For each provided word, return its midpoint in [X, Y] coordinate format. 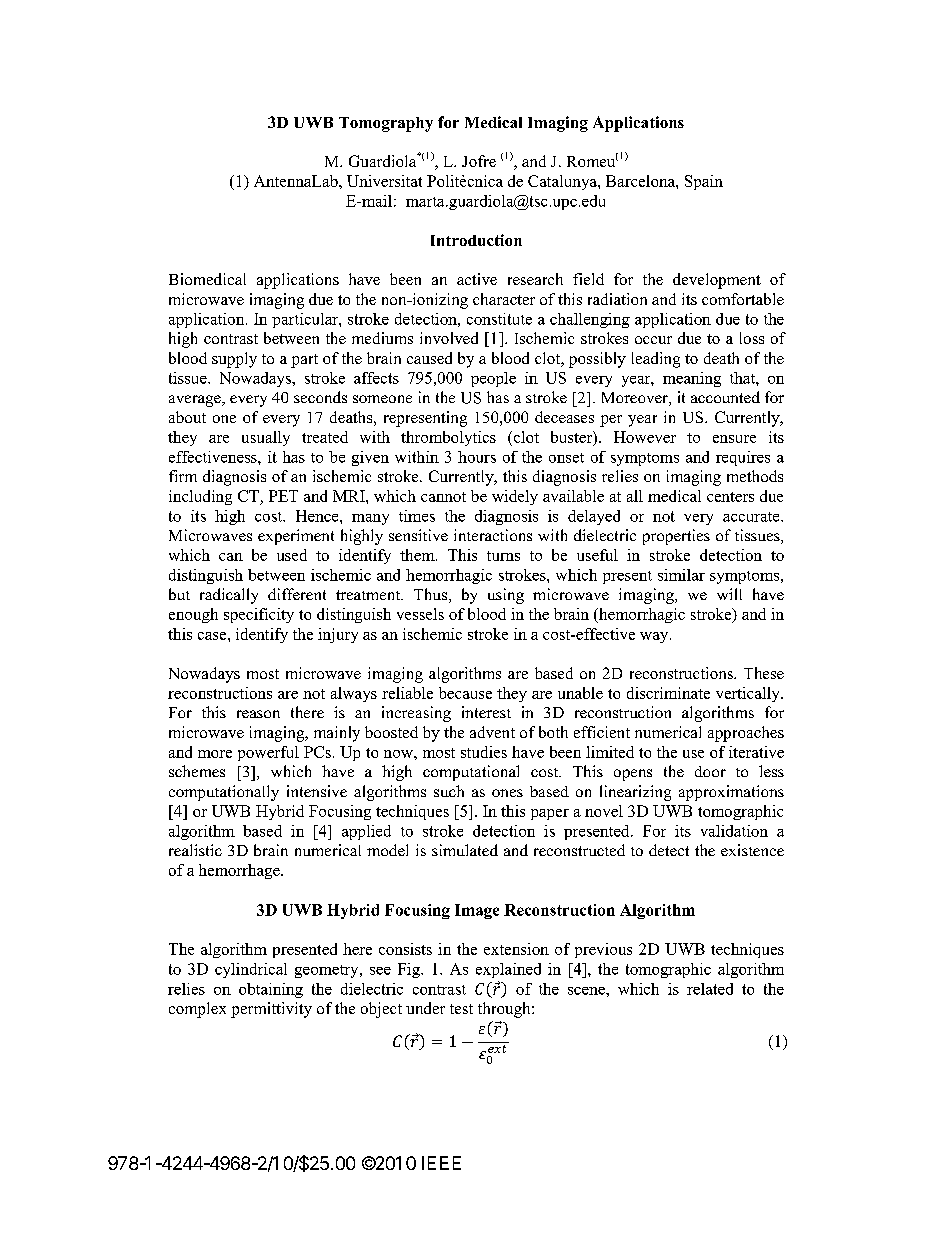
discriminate [668, 693]
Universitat [384, 181]
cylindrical [251, 970]
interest [486, 712]
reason [258, 714]
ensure [734, 439]
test [461, 1009]
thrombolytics [448, 438]
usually [266, 438]
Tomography [386, 124]
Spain [704, 182]
